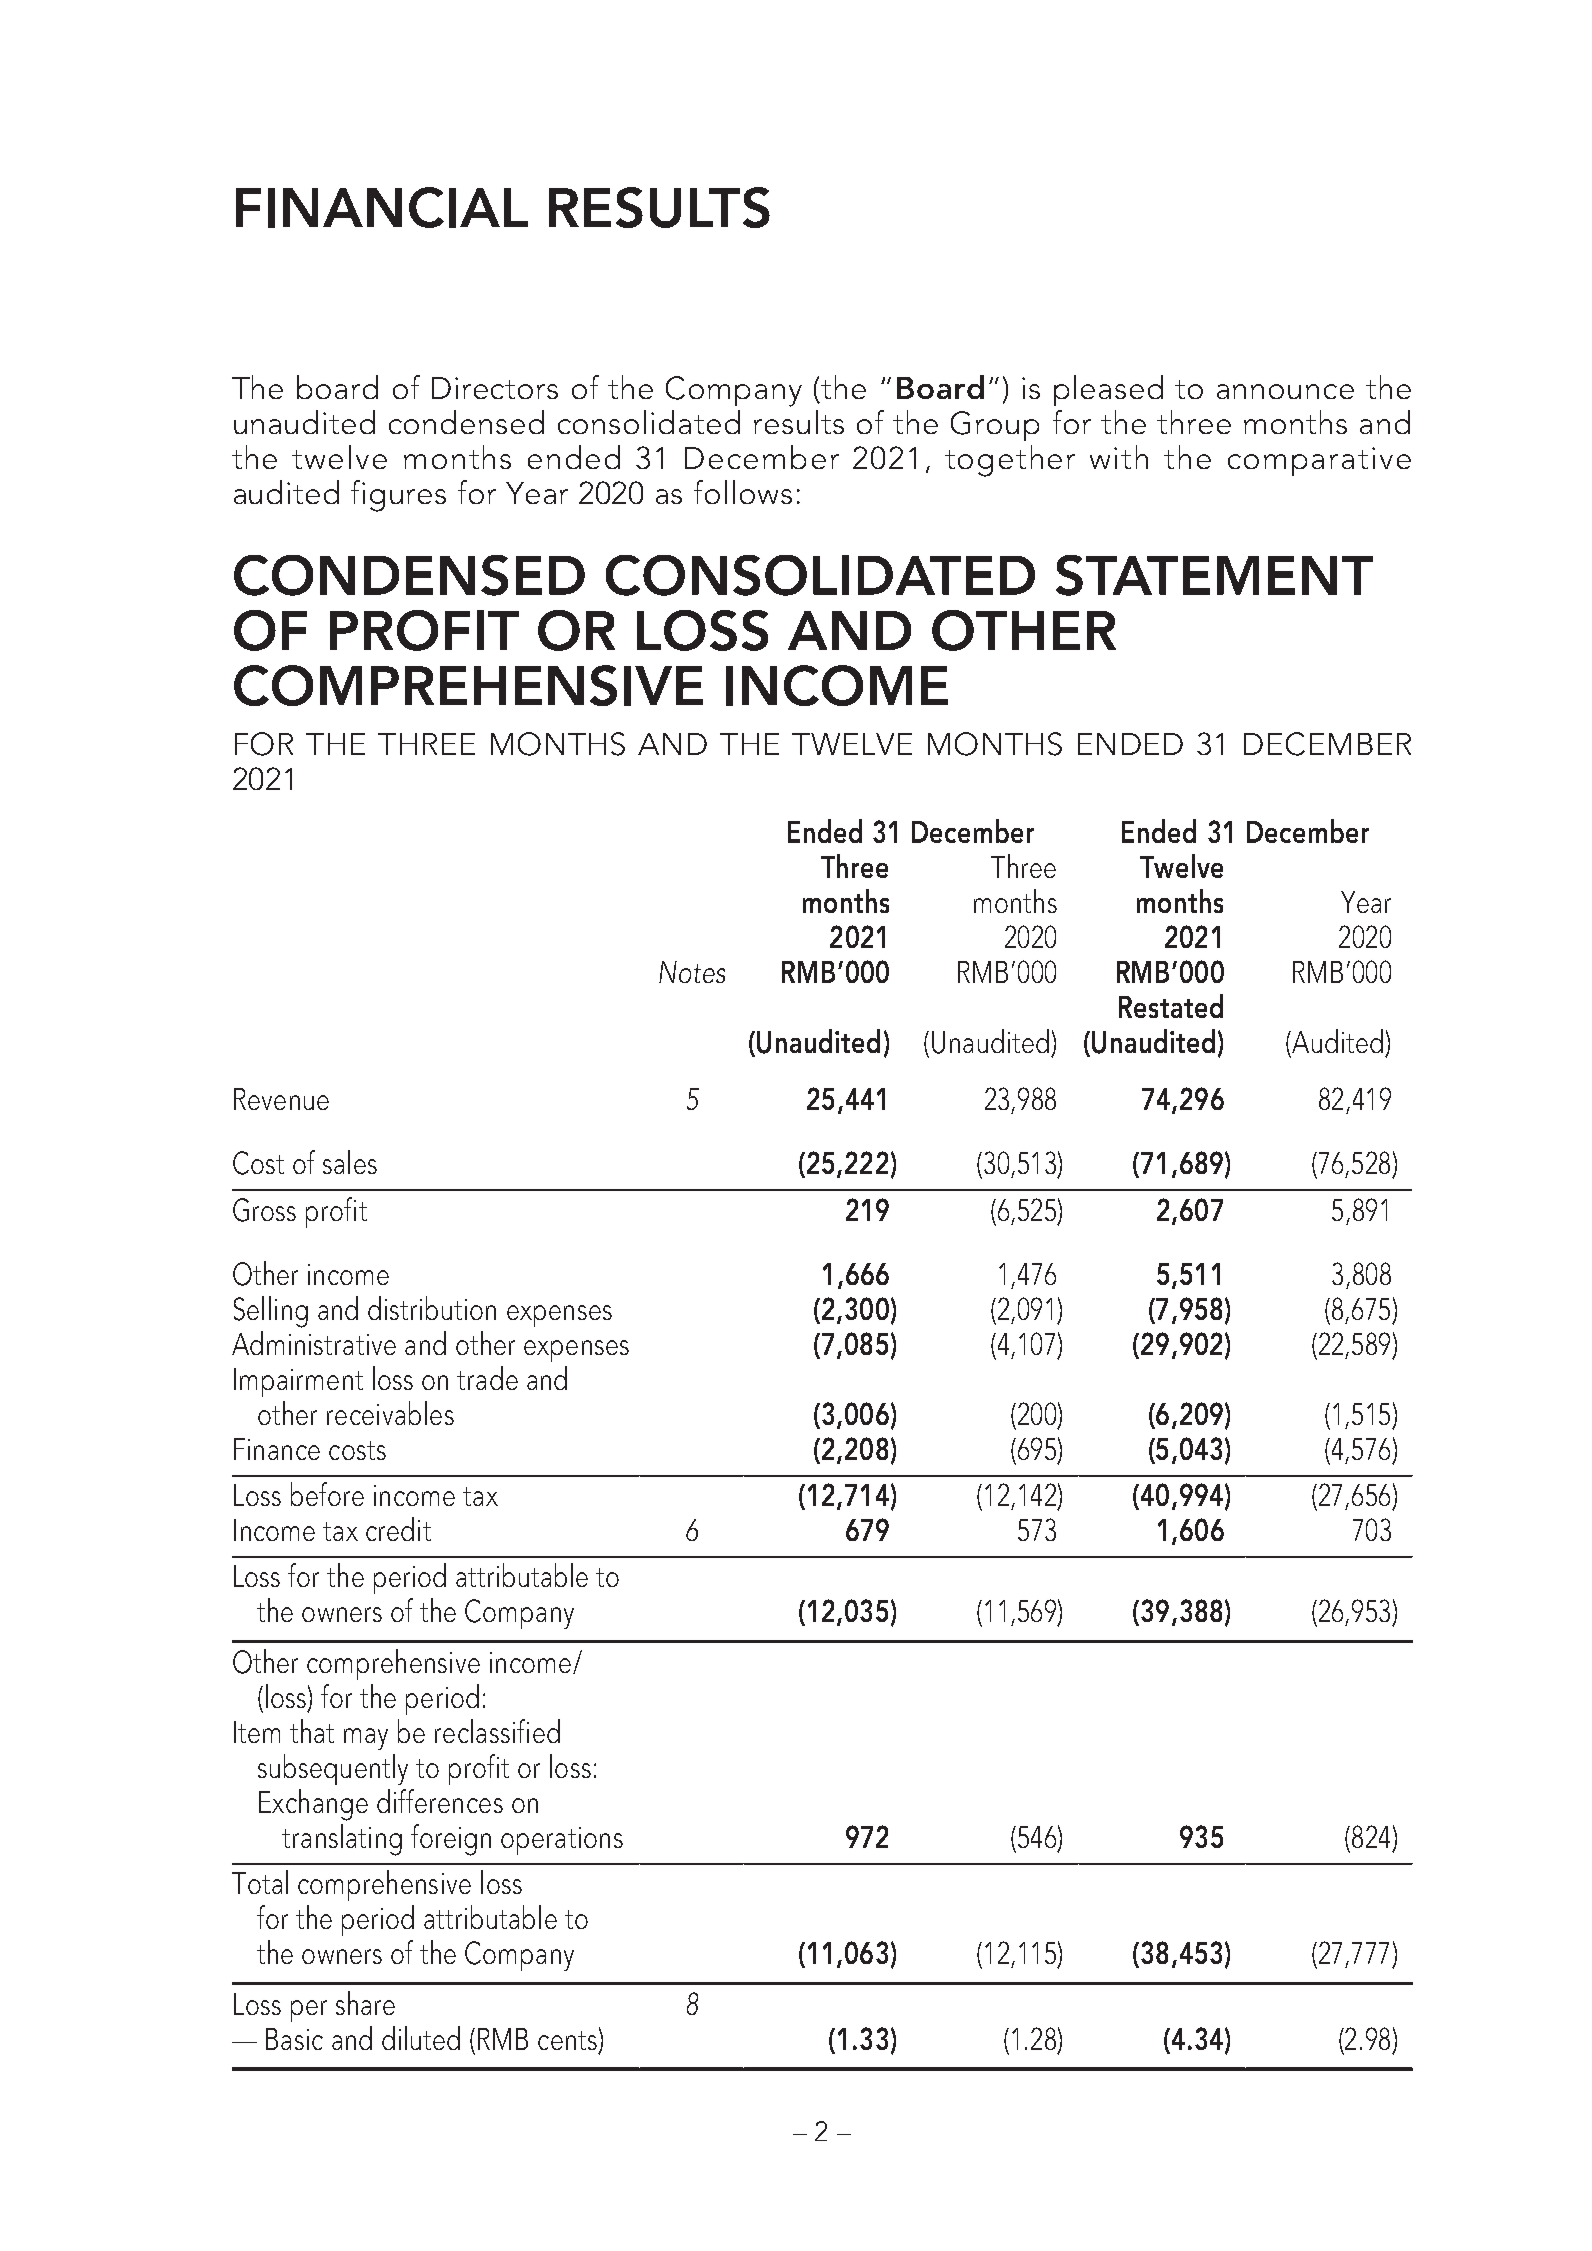 The image size is (1592, 2251). What do you see at coordinates (1214, 575) in the page?
I see `STATEMENT` at bounding box center [1214, 575].
